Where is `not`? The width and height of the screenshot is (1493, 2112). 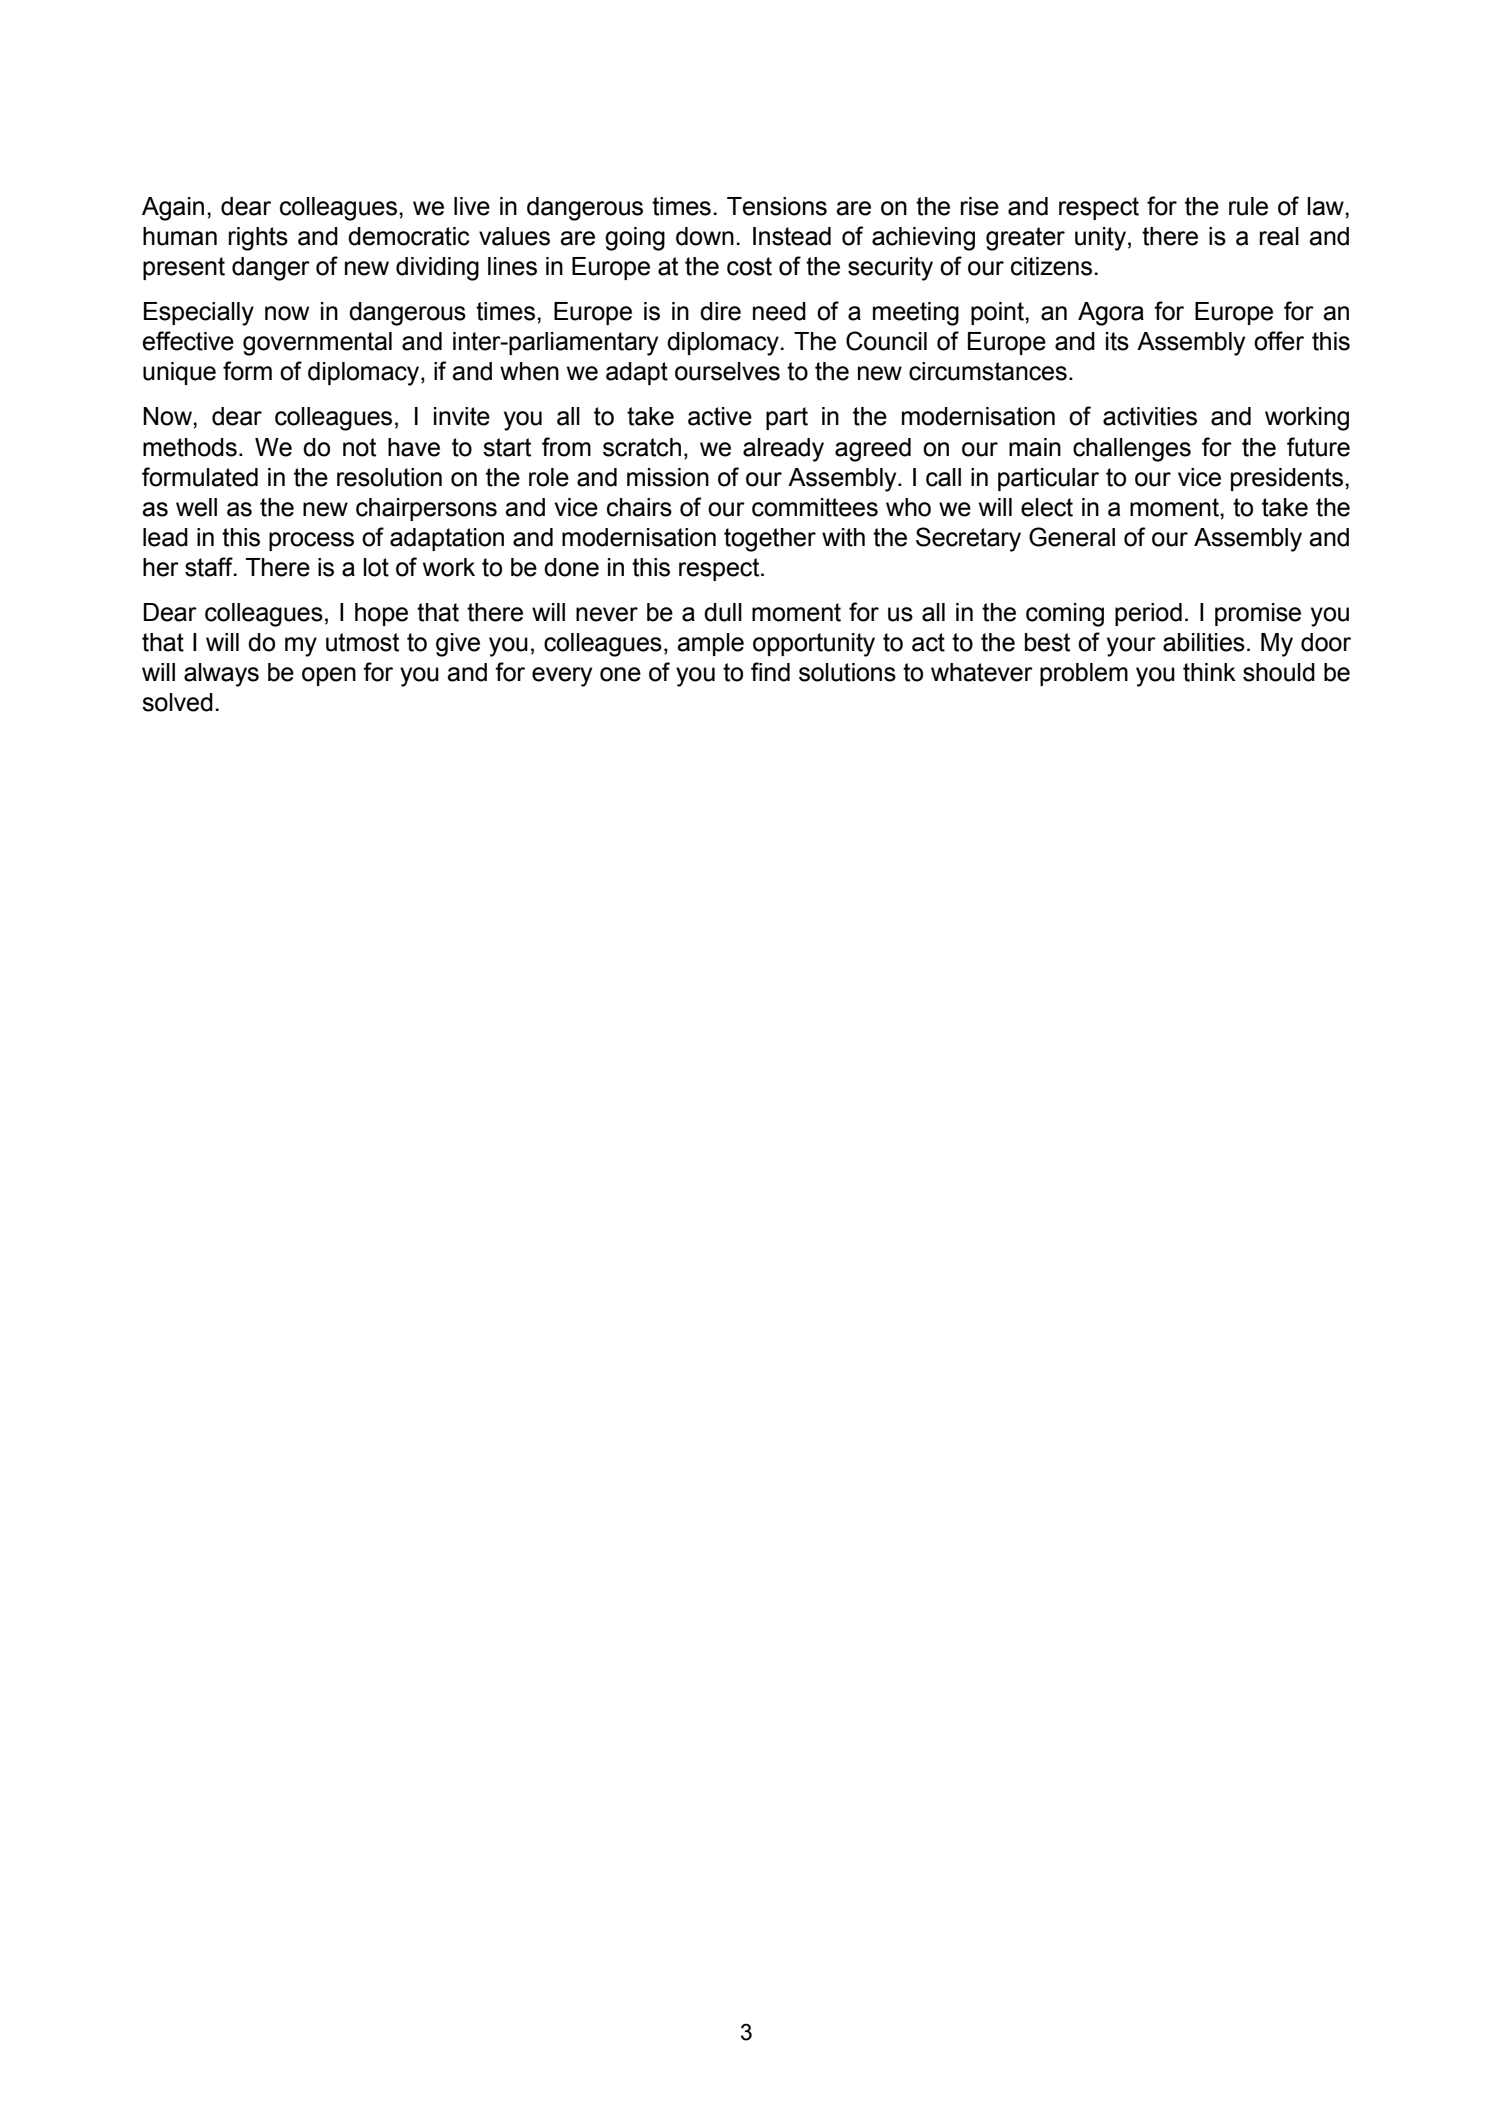
not is located at coordinates (359, 447).
